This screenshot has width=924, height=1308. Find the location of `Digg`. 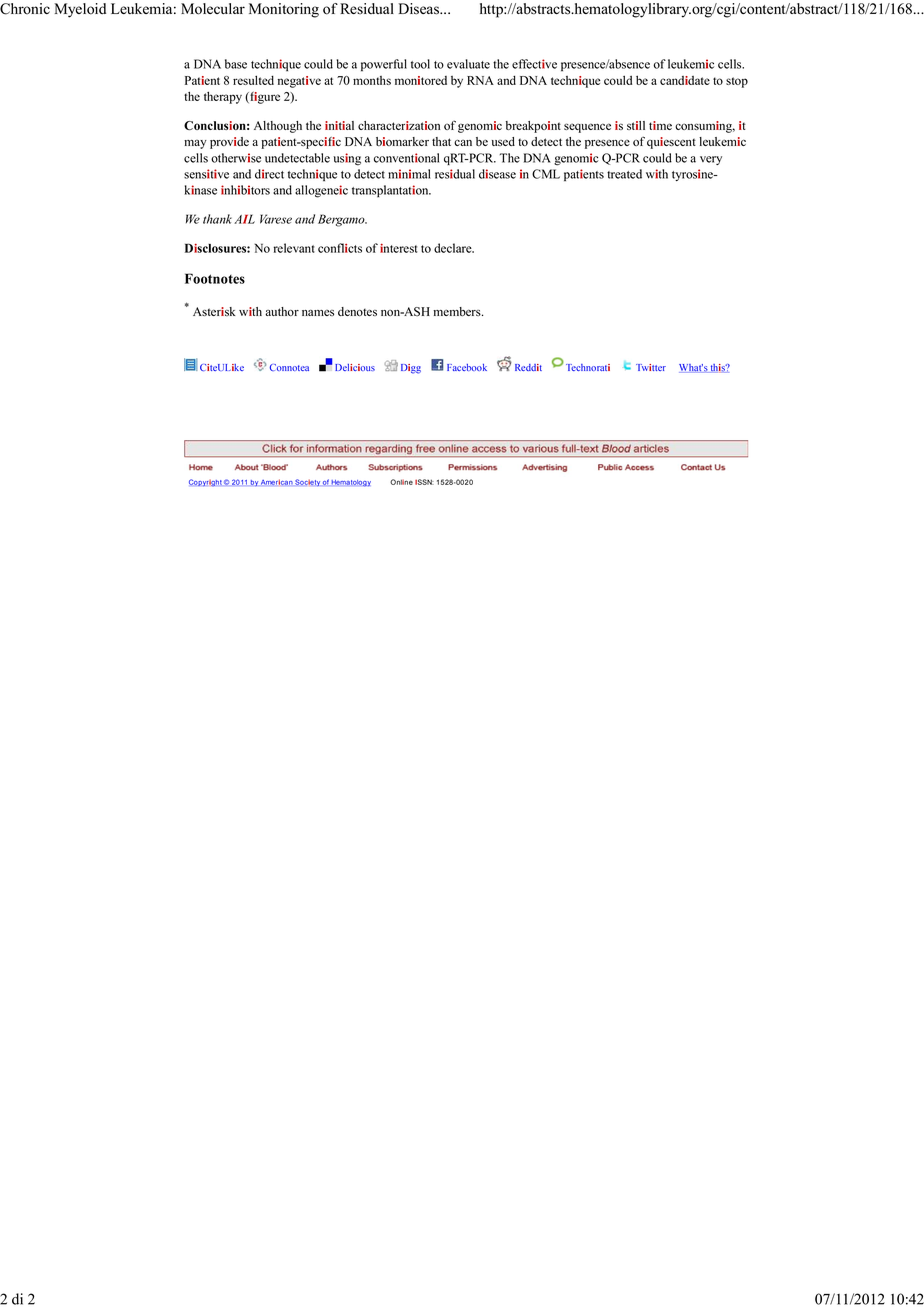

Digg is located at coordinates (411, 369).
